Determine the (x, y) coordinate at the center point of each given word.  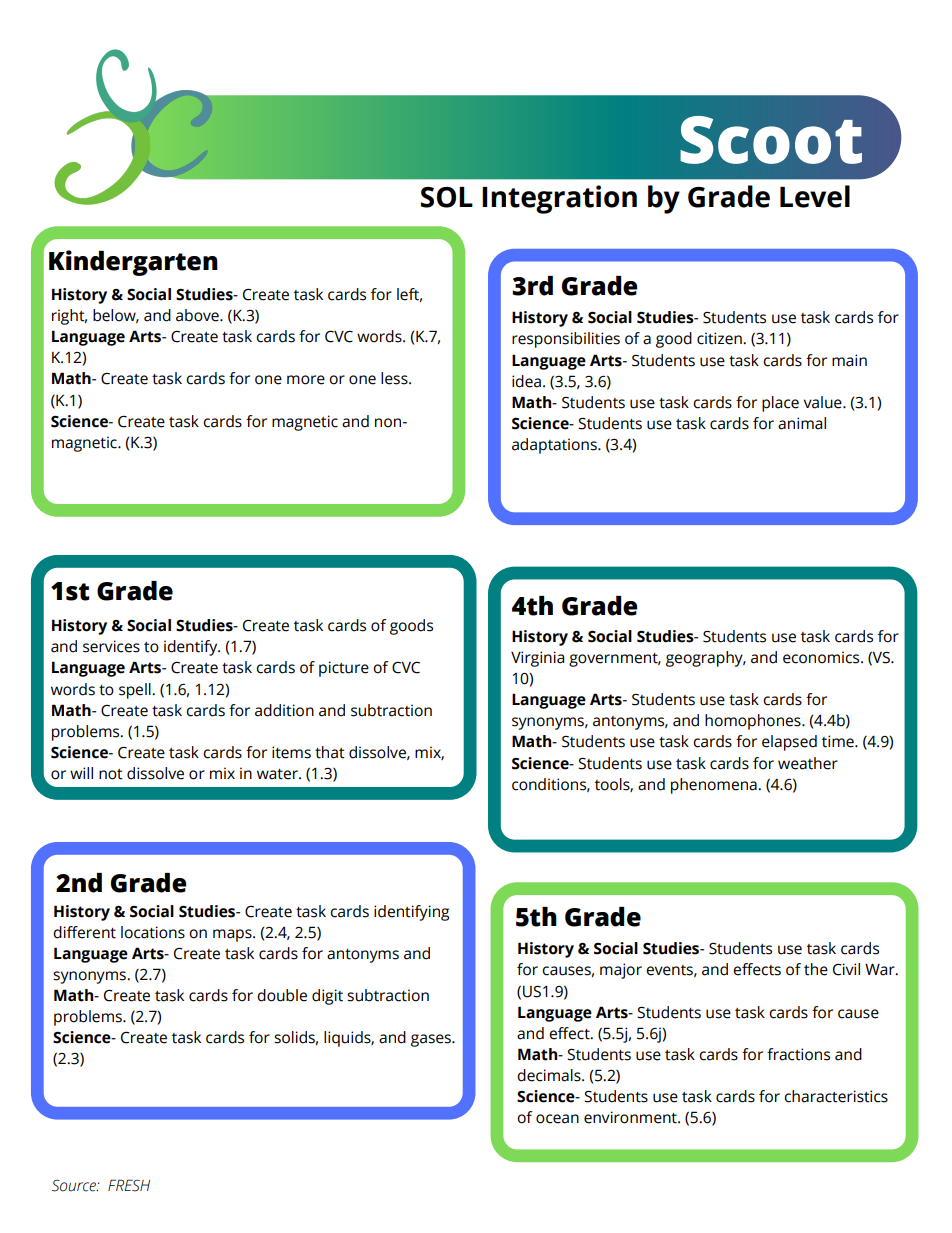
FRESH (129, 1185)
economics (822, 657)
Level (815, 196)
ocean (557, 1119)
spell (136, 691)
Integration (559, 199)
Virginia (537, 659)
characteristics (836, 1096)
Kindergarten (133, 263)
